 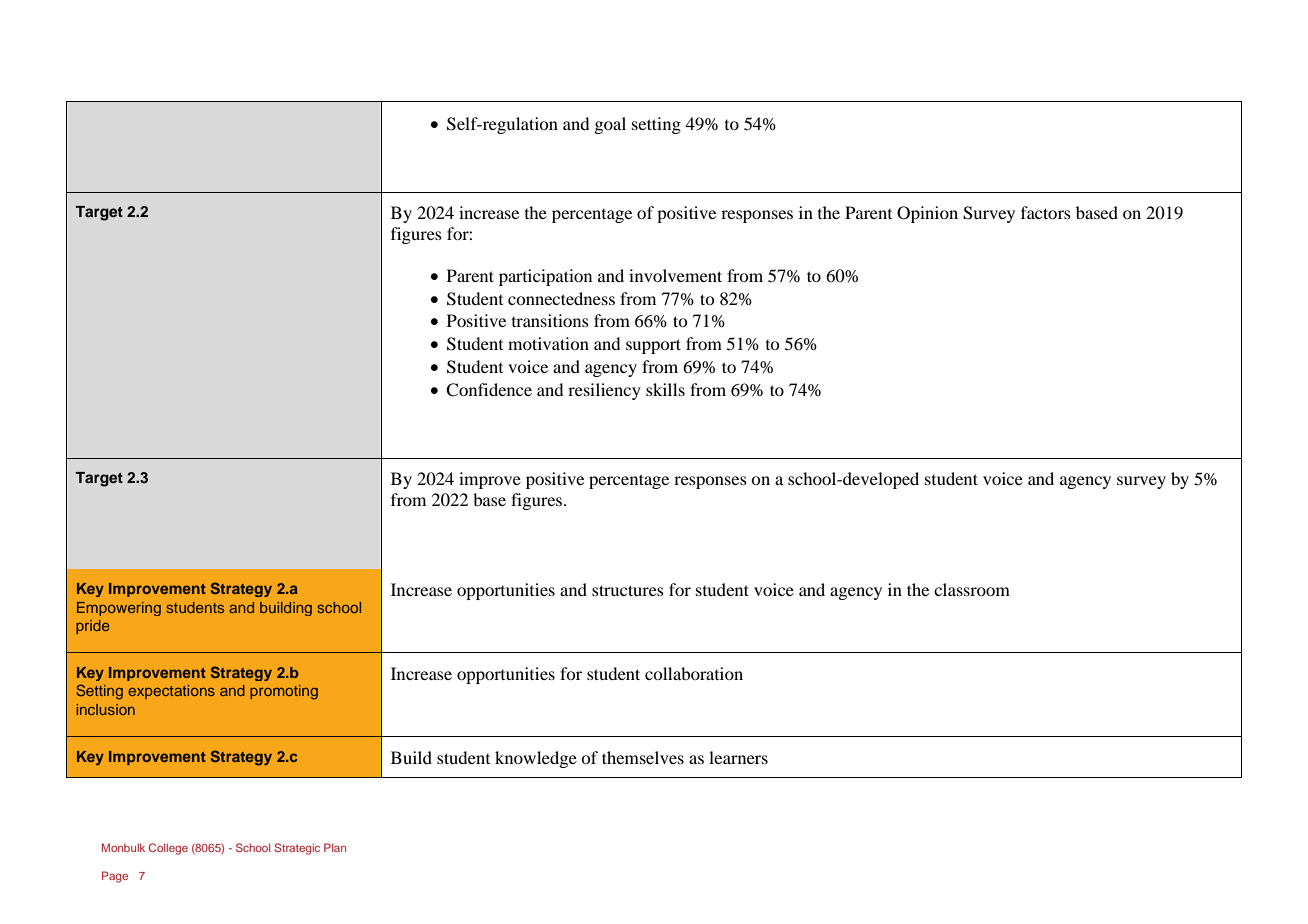 What do you see at coordinates (738, 757) in the document?
I see `learners` at bounding box center [738, 757].
